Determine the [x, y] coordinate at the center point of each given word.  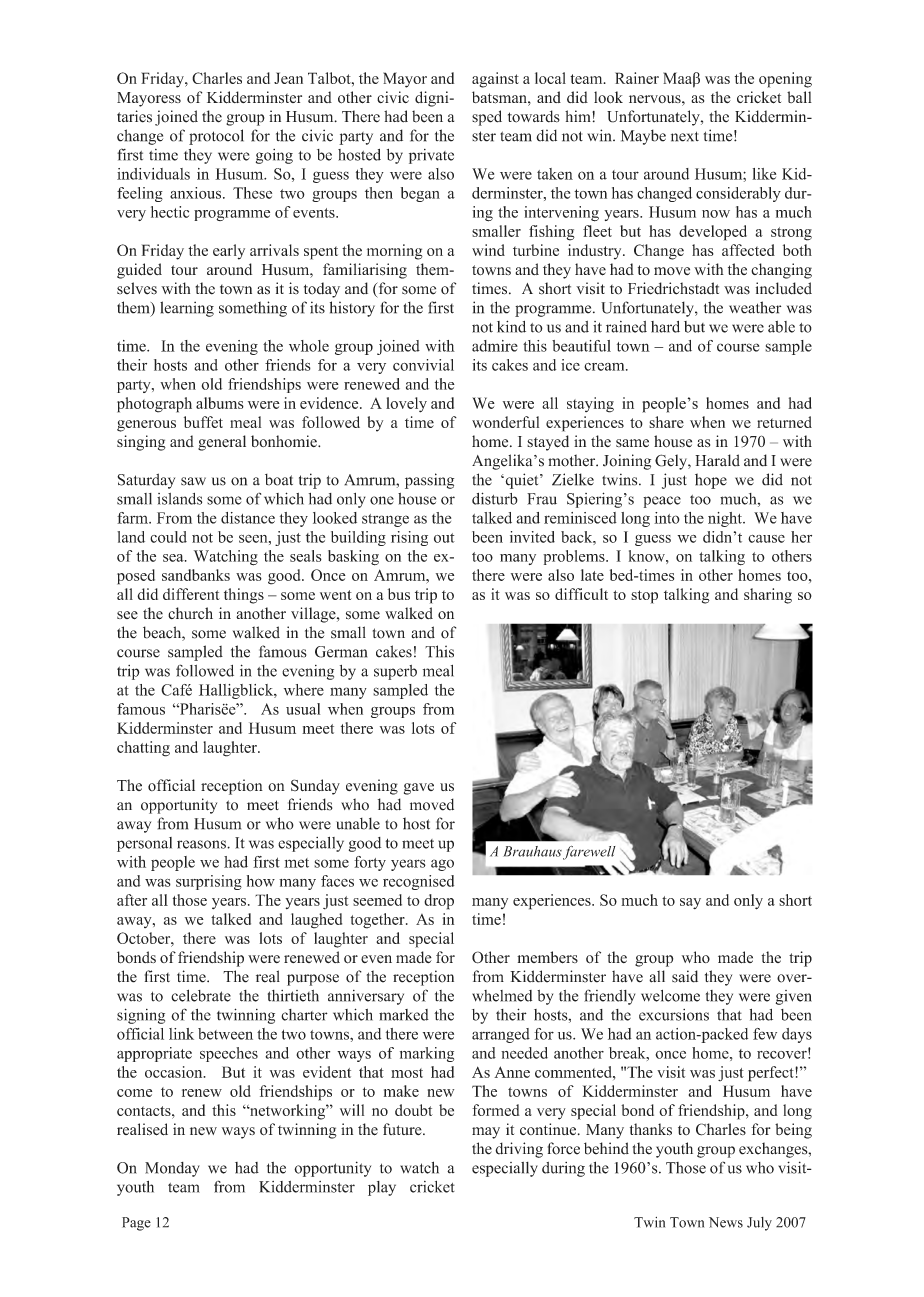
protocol [216, 137]
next [685, 136]
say [690, 903]
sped [487, 118]
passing [429, 481]
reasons [202, 844]
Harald [717, 460]
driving [519, 1150]
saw [193, 481]
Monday [172, 1169]
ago [442, 865]
